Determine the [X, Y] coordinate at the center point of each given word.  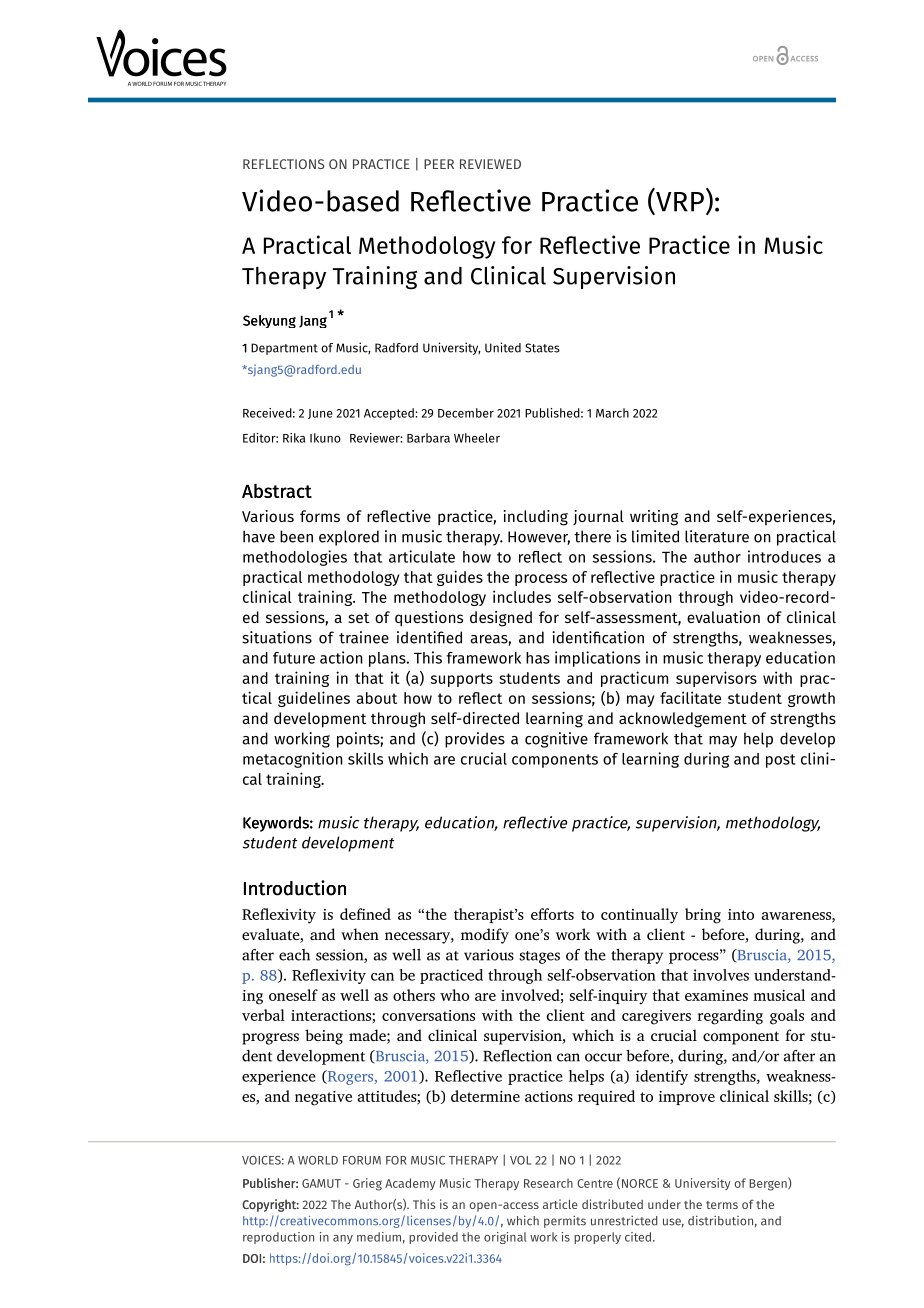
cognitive [556, 740]
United [503, 347]
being [324, 1037]
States [542, 348]
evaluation [723, 617]
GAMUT [321, 1183]
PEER [439, 164]
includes [522, 596]
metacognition [293, 760]
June [320, 414]
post [781, 761]
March [612, 413]
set [358, 618]
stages [539, 957]
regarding [730, 1017]
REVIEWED [490, 164]
